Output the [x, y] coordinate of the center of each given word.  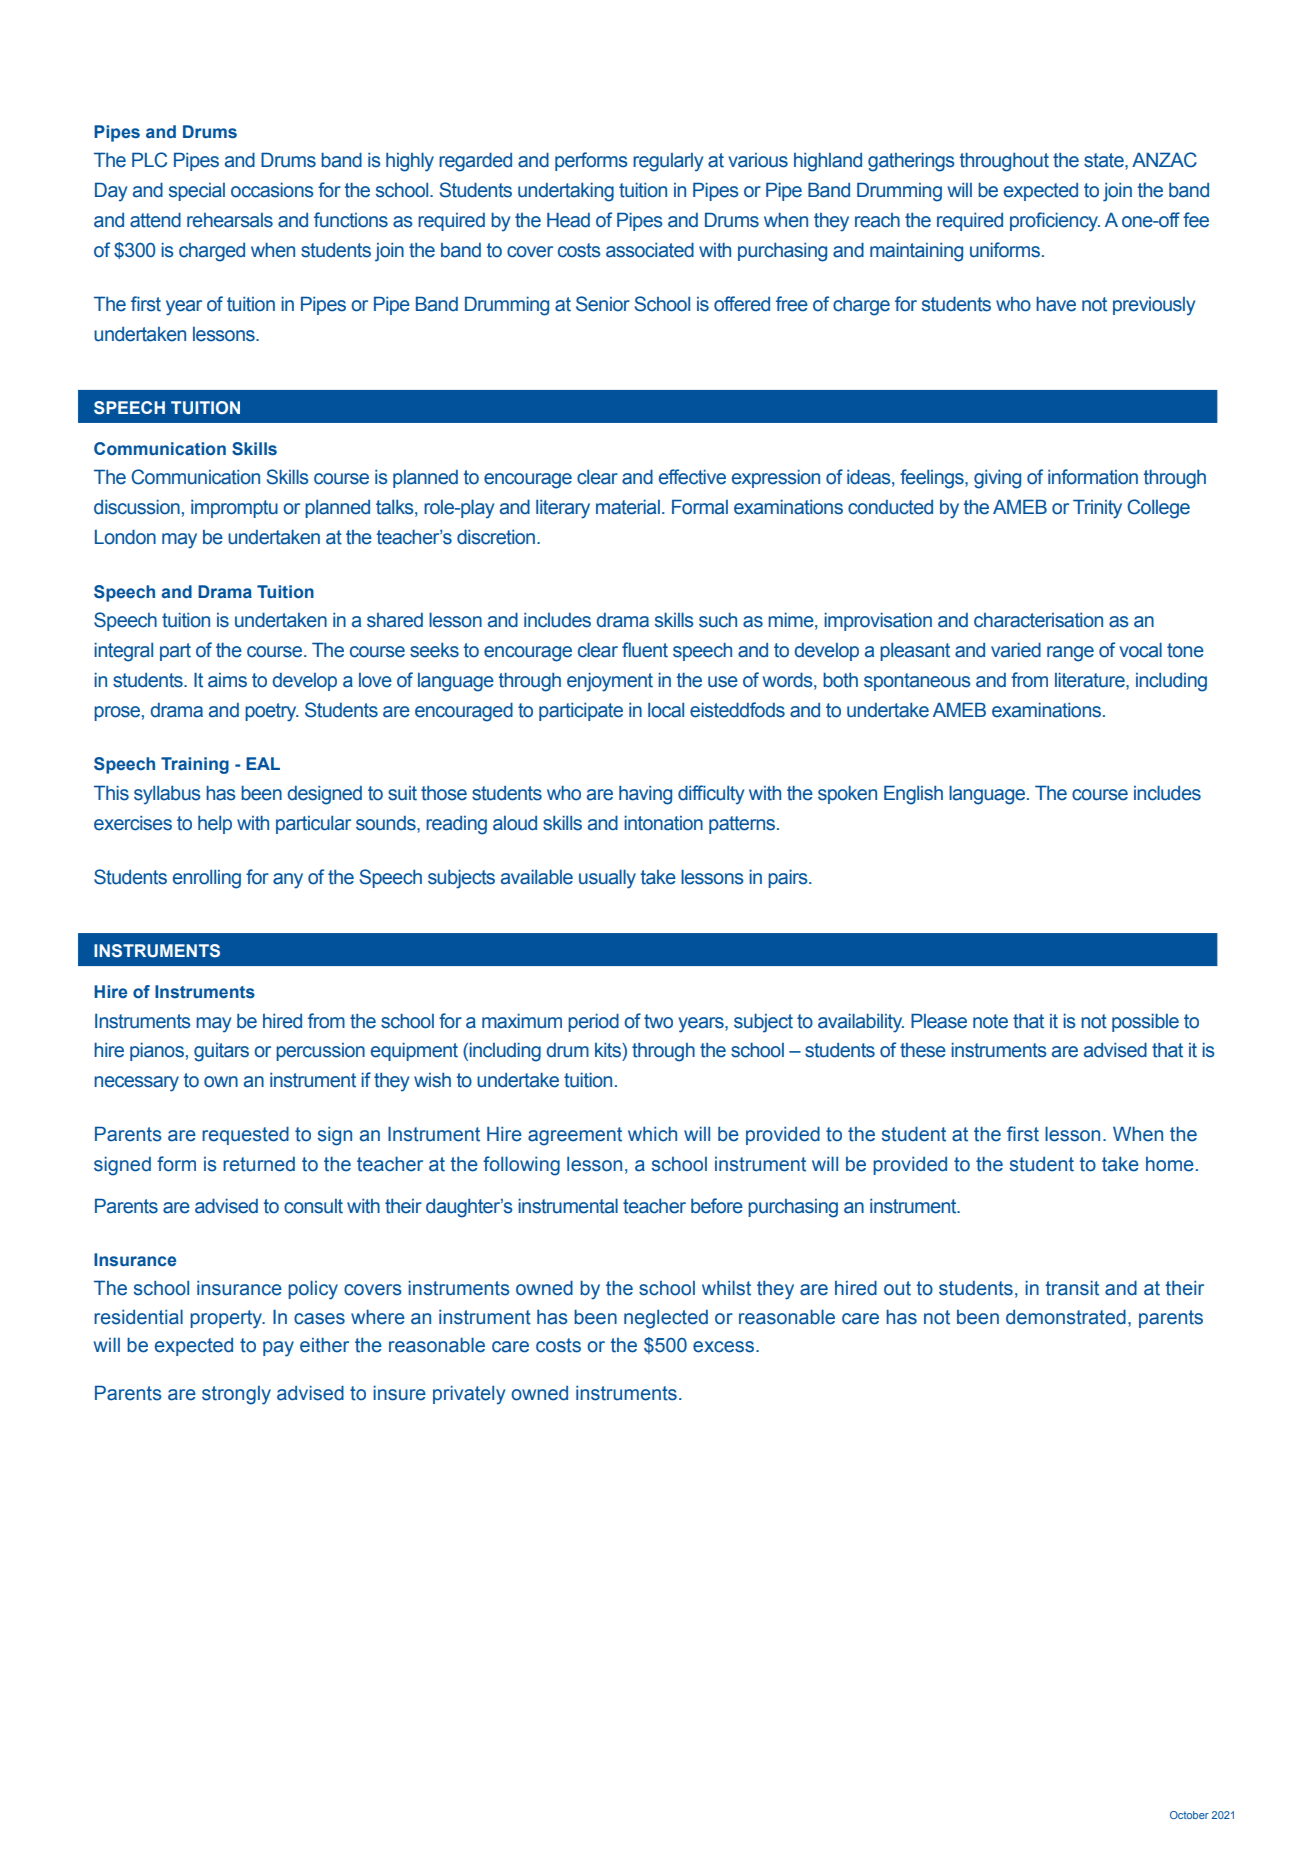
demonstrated [1066, 1317]
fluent [645, 650]
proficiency [1055, 222]
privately [469, 1395]
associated [650, 250]
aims [227, 680]
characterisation [1038, 620]
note [990, 1021]
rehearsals [230, 220]
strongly [236, 1395]
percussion [320, 1052]
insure [399, 1393]
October [1189, 1815]
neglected [666, 1319]
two [658, 1021]
